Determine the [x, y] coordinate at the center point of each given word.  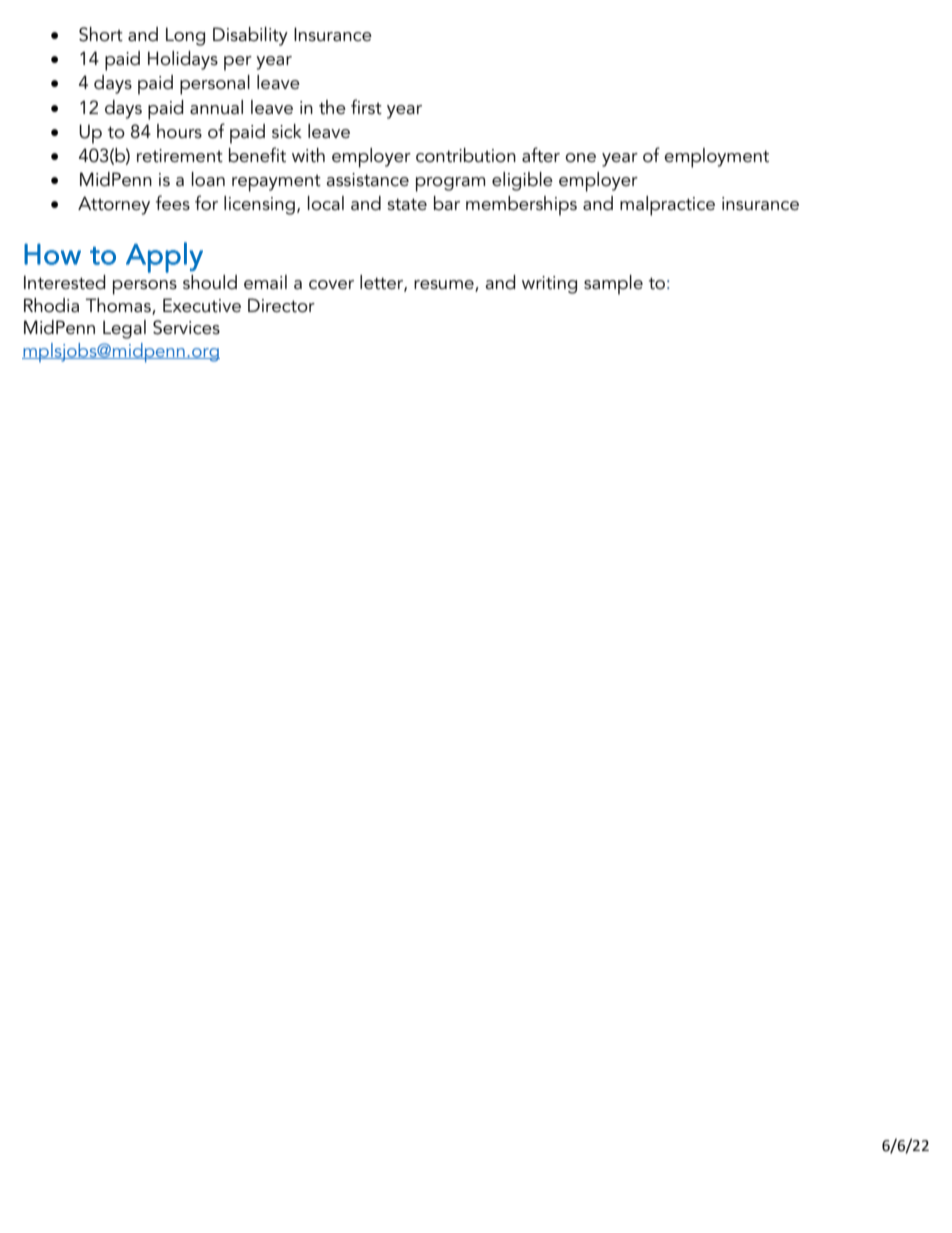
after [541, 155]
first [366, 107]
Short [101, 34]
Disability [250, 36]
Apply [164, 257]
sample [613, 285]
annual [216, 107]
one [580, 158]
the [332, 107]
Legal [124, 329]
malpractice [667, 206]
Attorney [114, 205]
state [407, 204]
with [308, 155]
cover [331, 285]
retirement [180, 156]
